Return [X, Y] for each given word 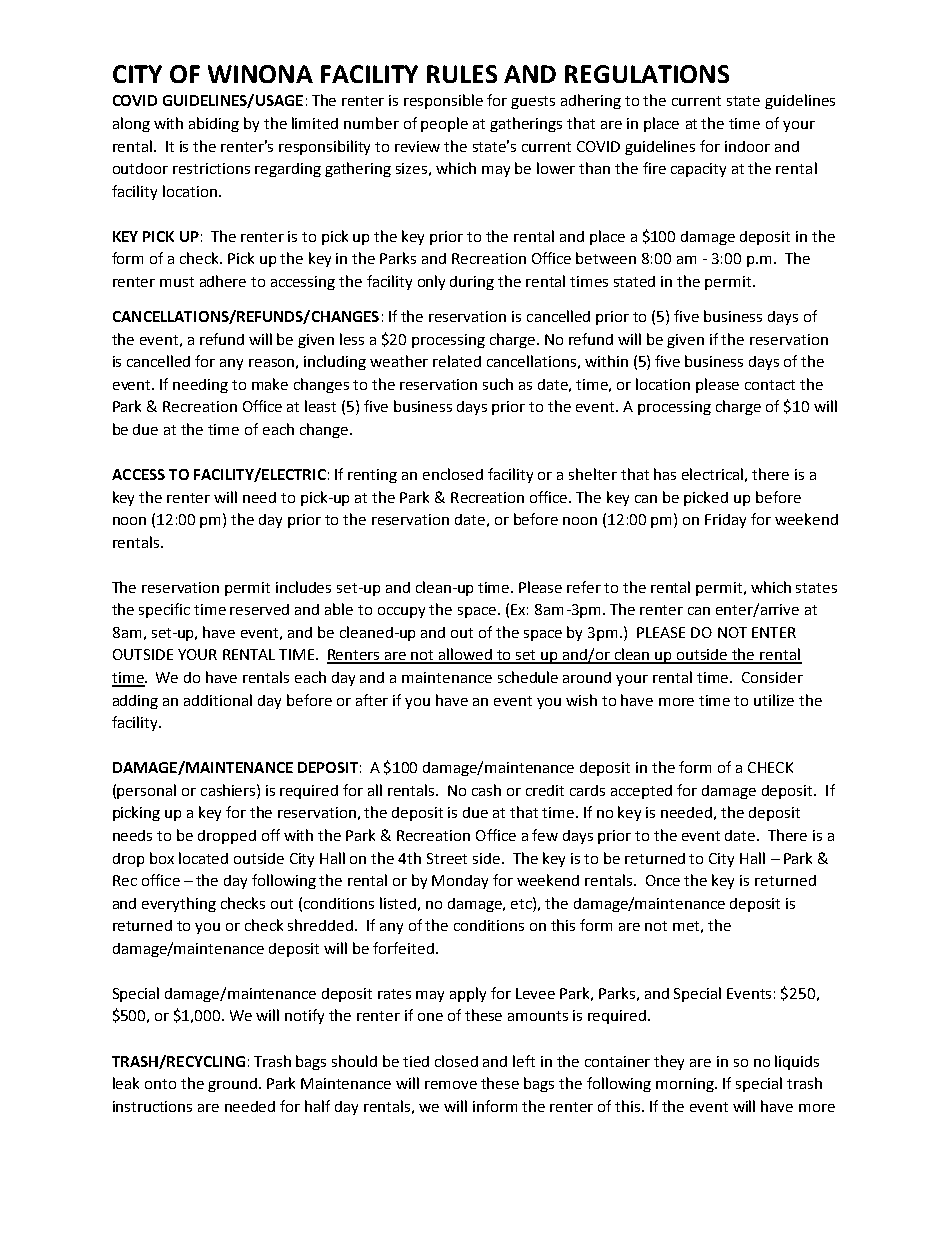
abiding [214, 124]
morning [686, 1085]
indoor [747, 146]
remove [451, 1085]
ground [232, 1085]
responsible [443, 101]
